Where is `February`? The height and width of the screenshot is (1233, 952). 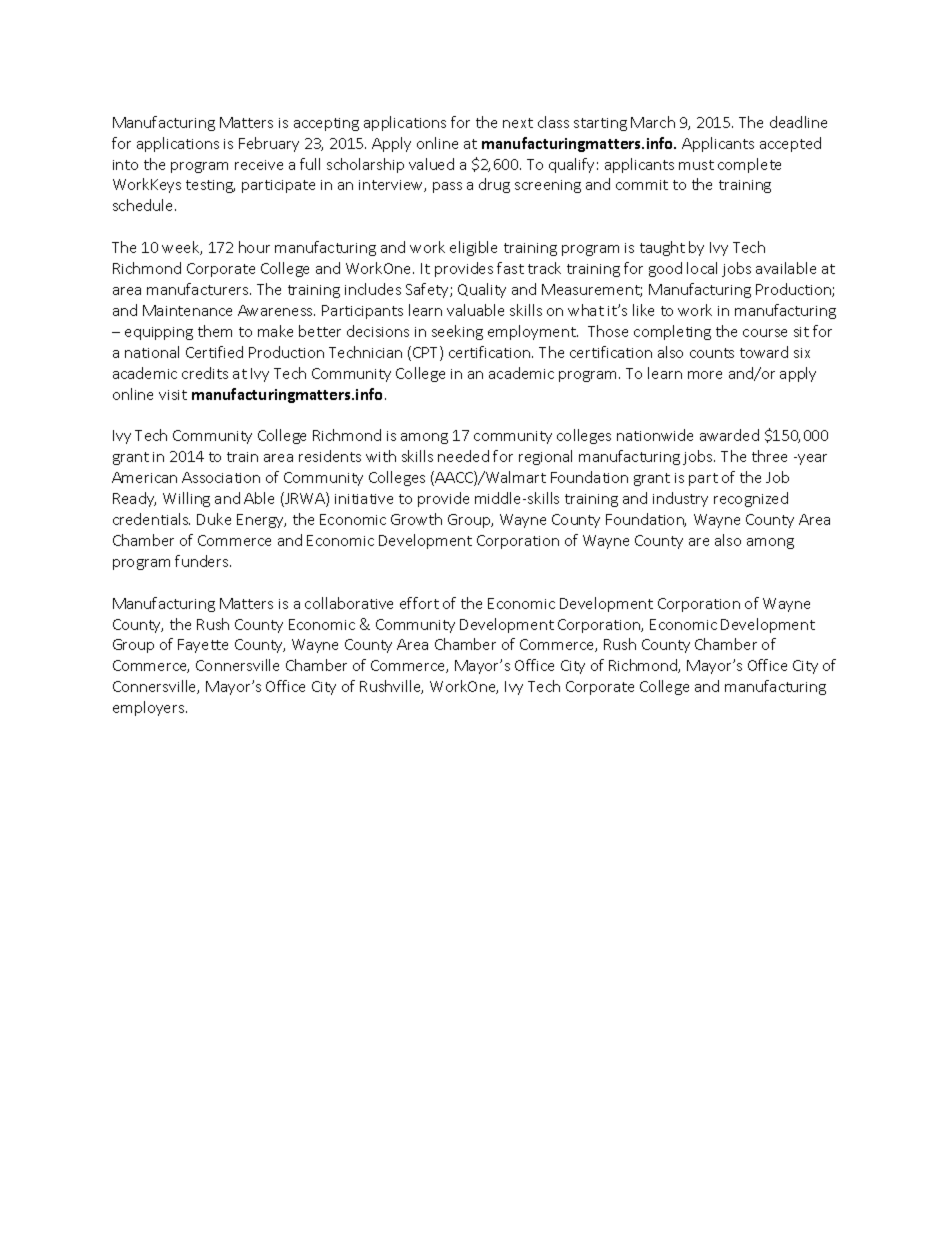
February is located at coordinates (269, 144).
